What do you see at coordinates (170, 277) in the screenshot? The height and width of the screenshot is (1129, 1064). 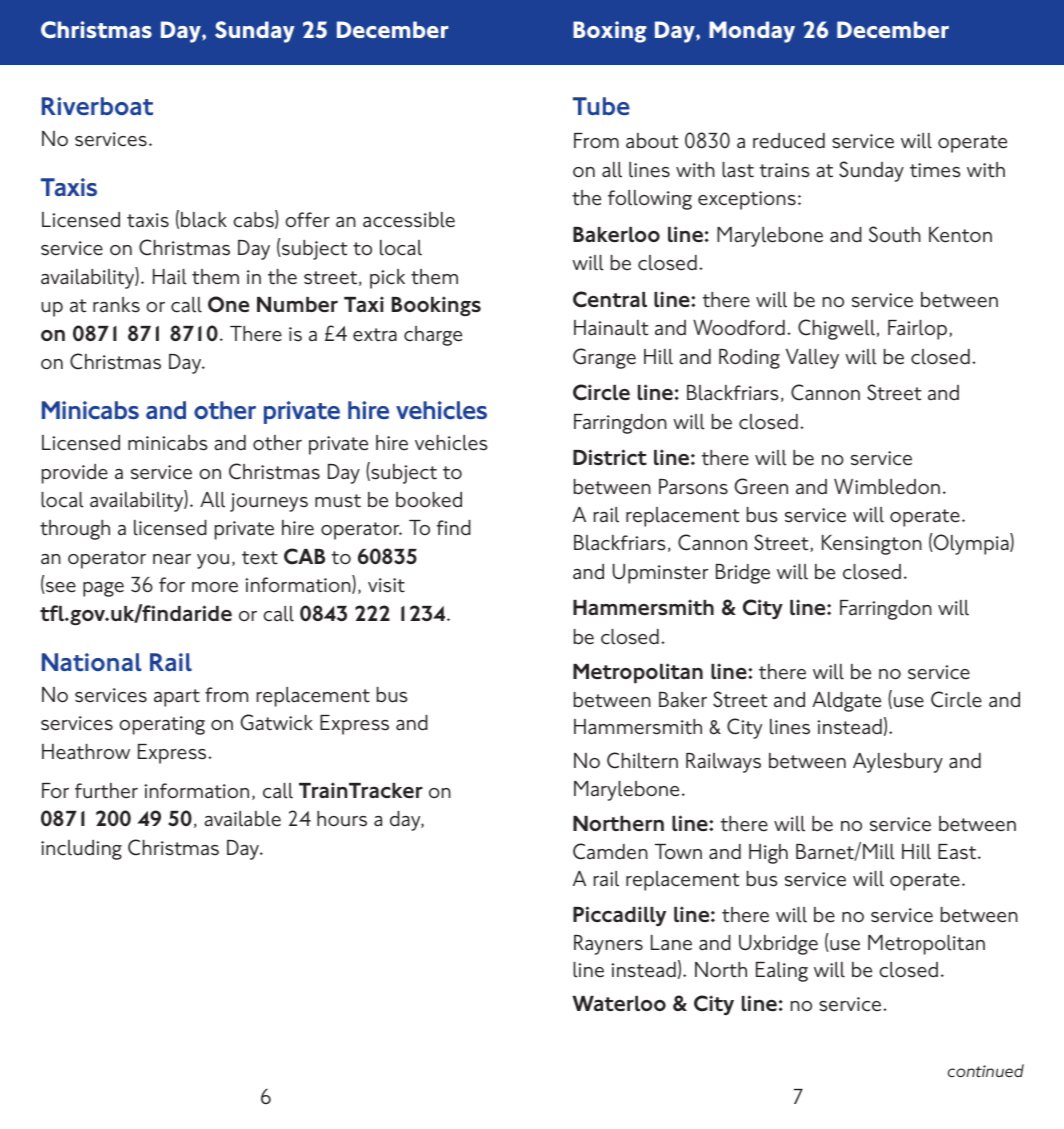 I see `Hail` at bounding box center [170, 277].
